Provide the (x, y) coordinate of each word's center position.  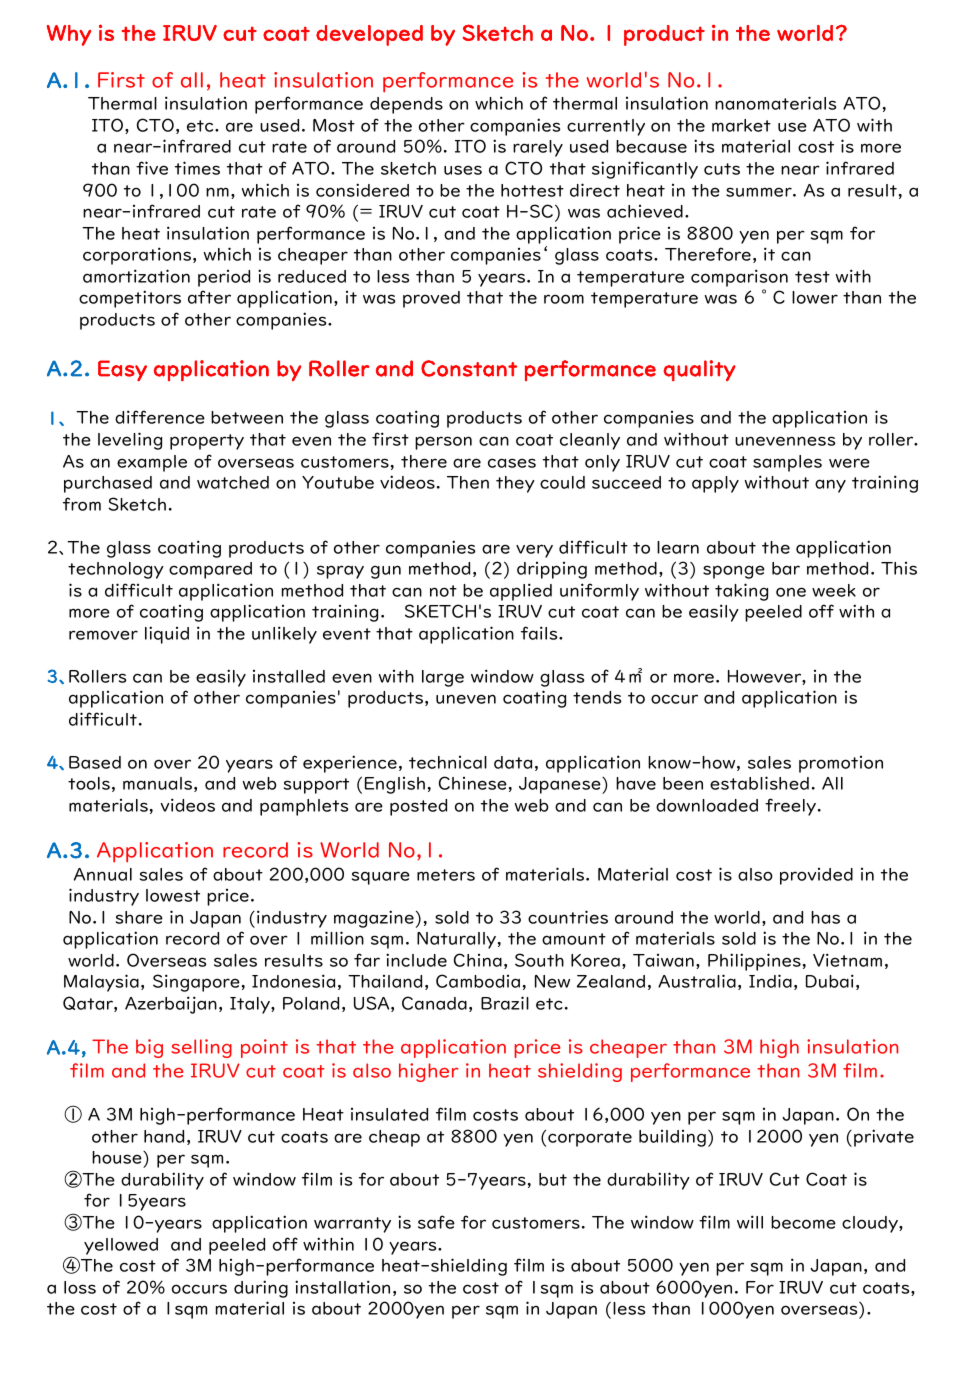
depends (406, 105)
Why (69, 35)
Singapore (196, 983)
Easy (122, 371)
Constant (469, 368)
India (770, 981)
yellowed (121, 1246)
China (478, 960)
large (443, 678)
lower (815, 297)
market (741, 125)
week (834, 590)
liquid (167, 635)
